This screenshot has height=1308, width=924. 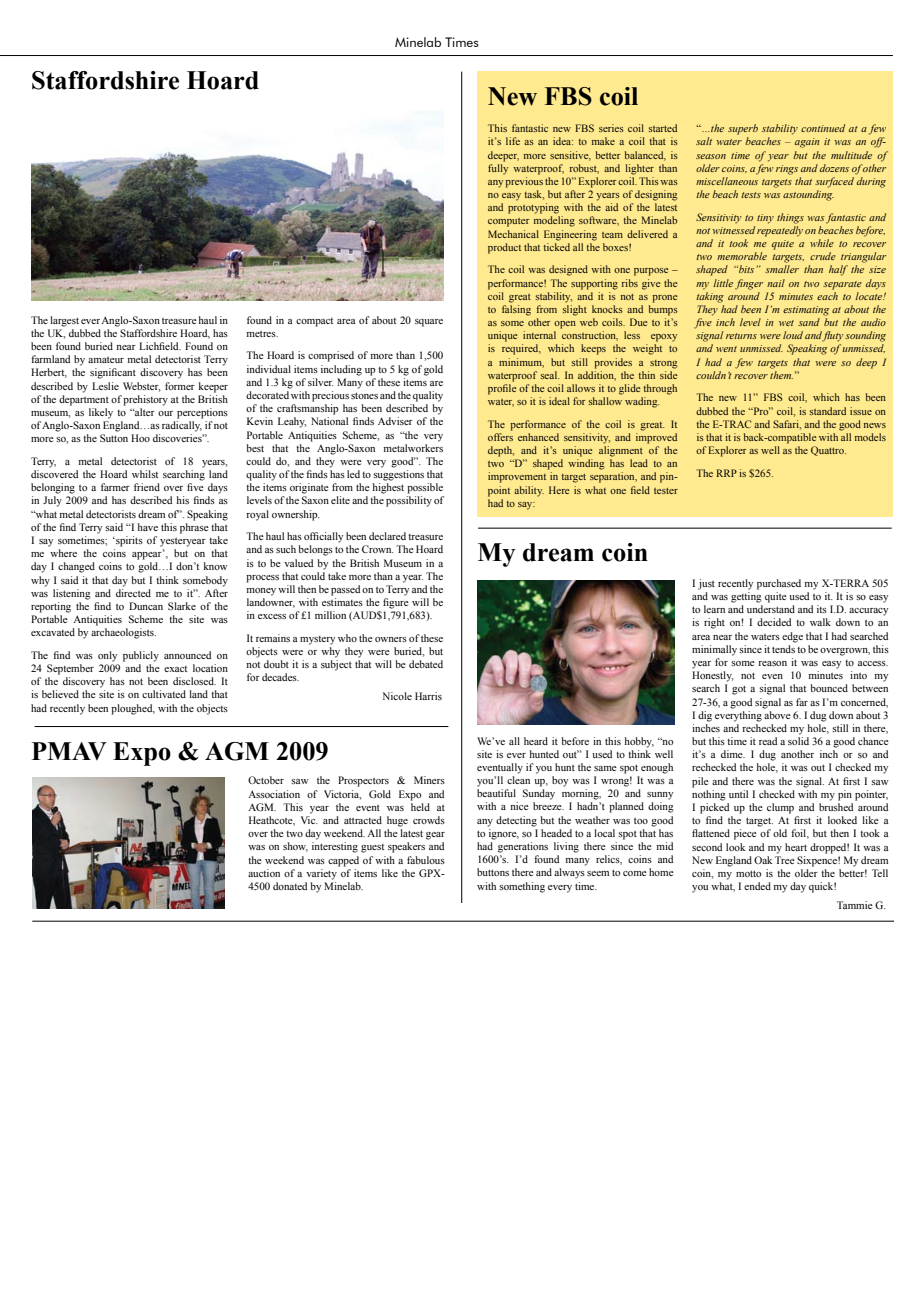 What do you see at coordinates (264, 873) in the screenshot?
I see `auction` at bounding box center [264, 873].
